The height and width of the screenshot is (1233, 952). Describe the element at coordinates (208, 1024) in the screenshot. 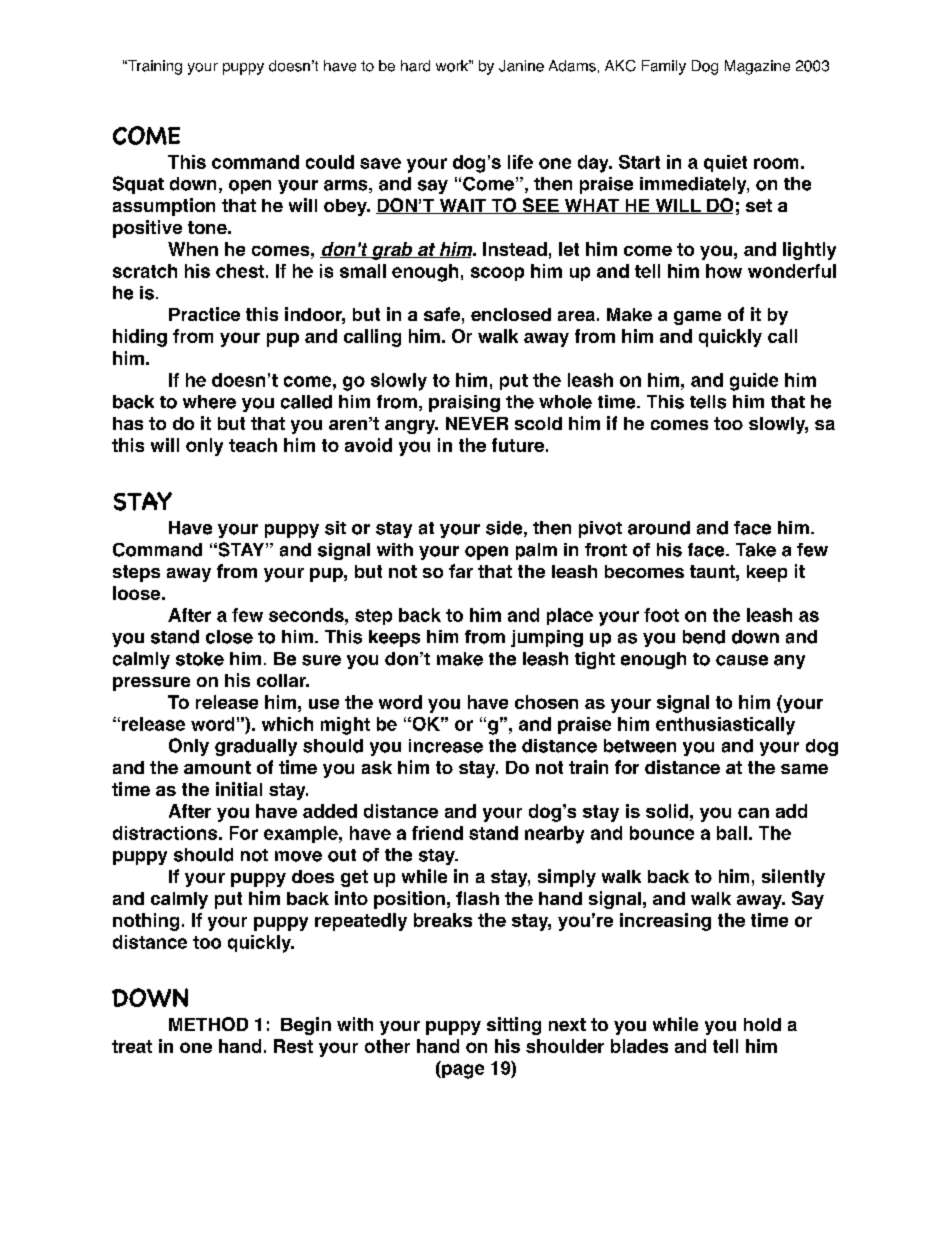

I see `METHOD` at that location.
